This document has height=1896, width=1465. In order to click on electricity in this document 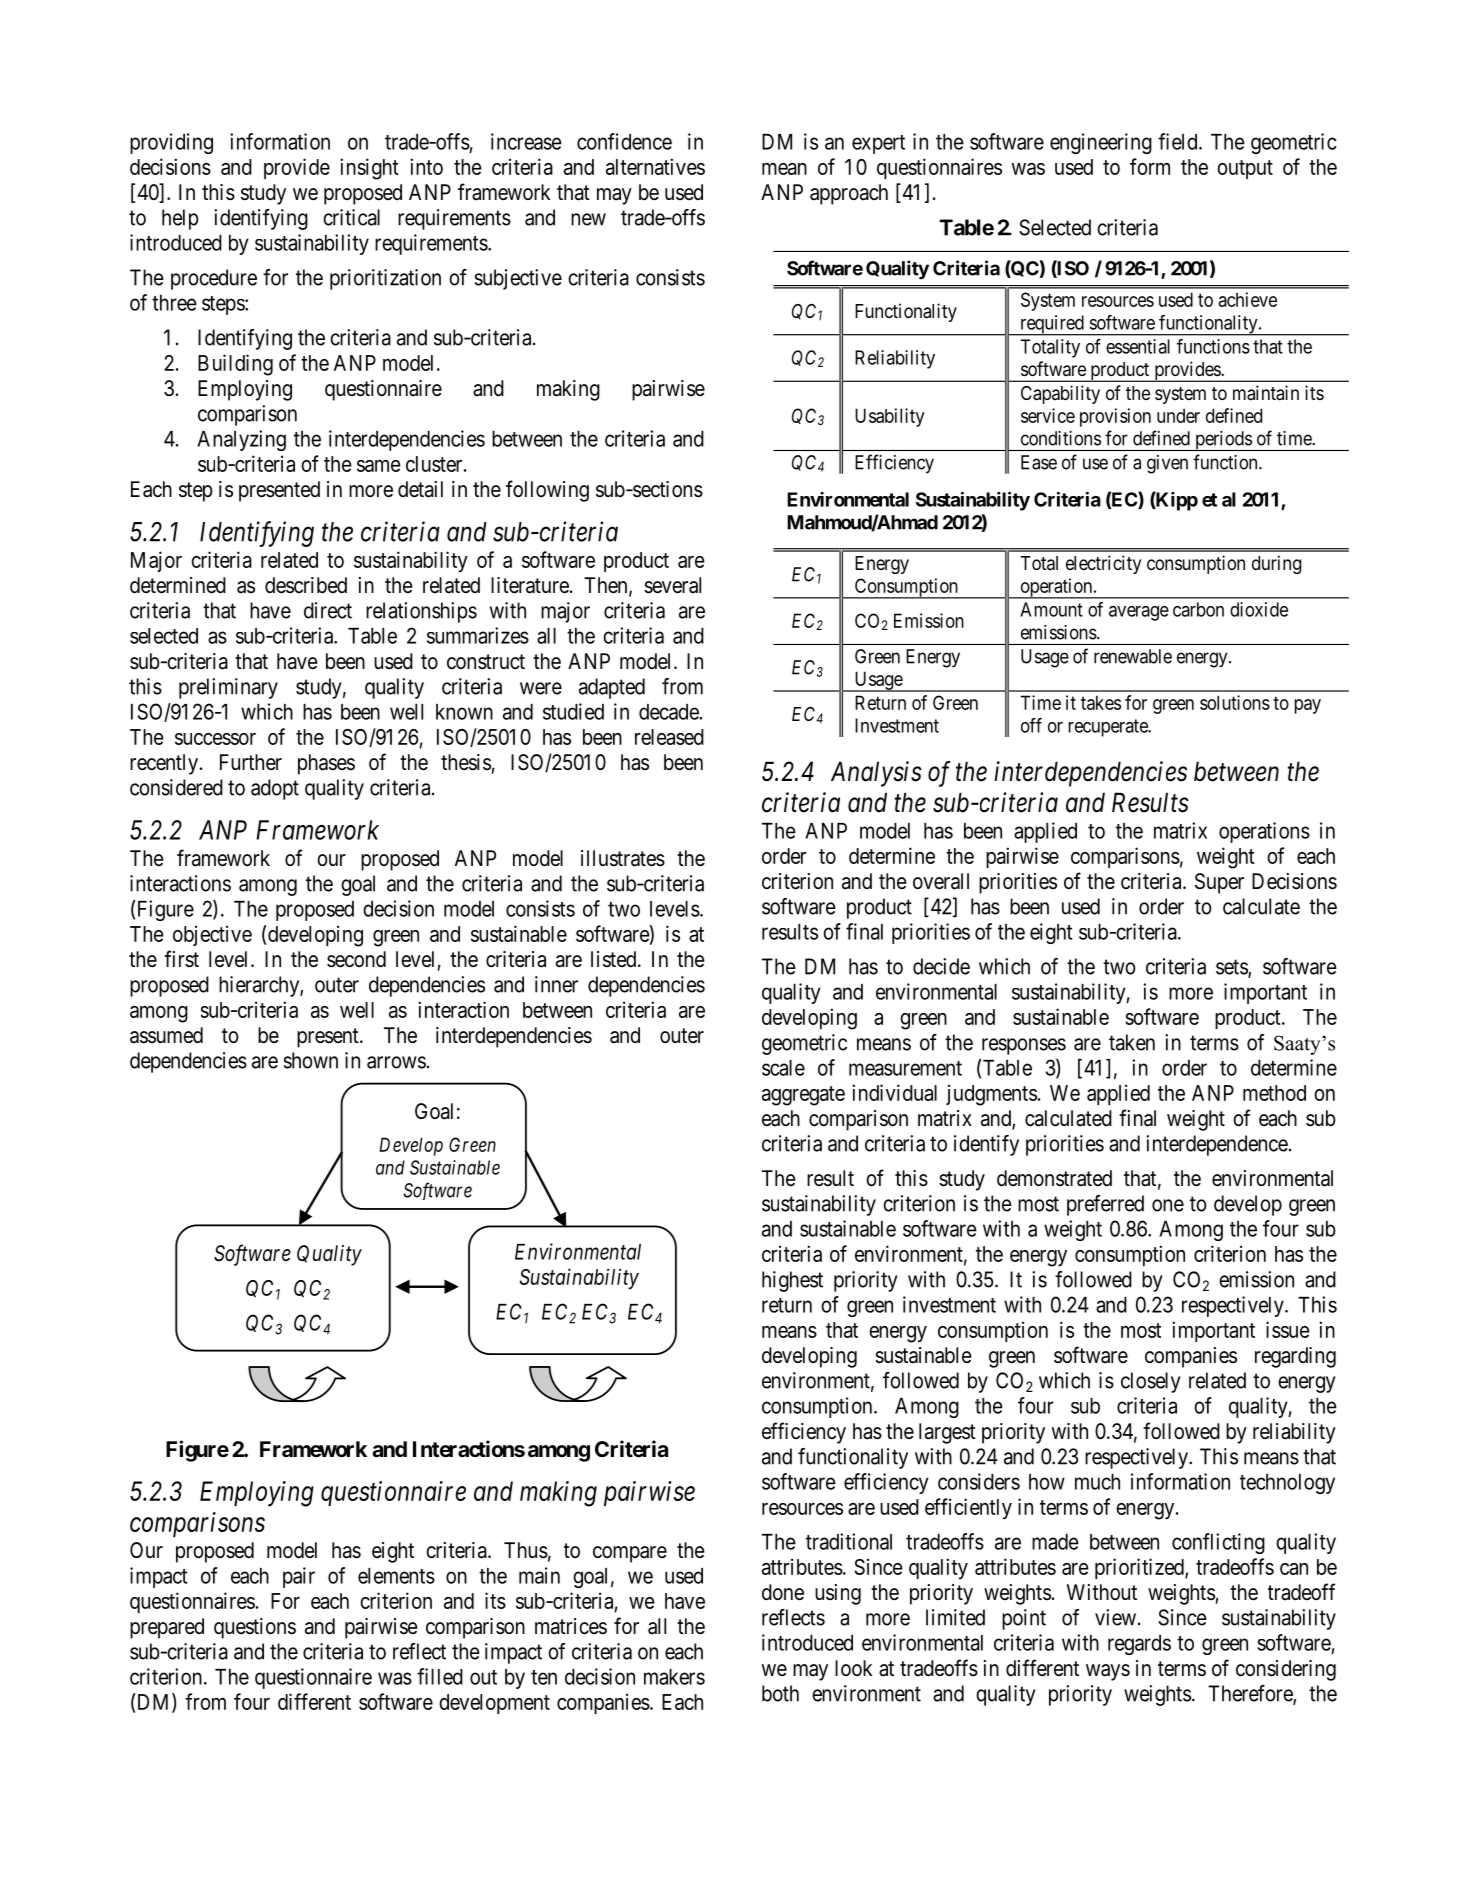, I will do `click(1103, 564)`.
